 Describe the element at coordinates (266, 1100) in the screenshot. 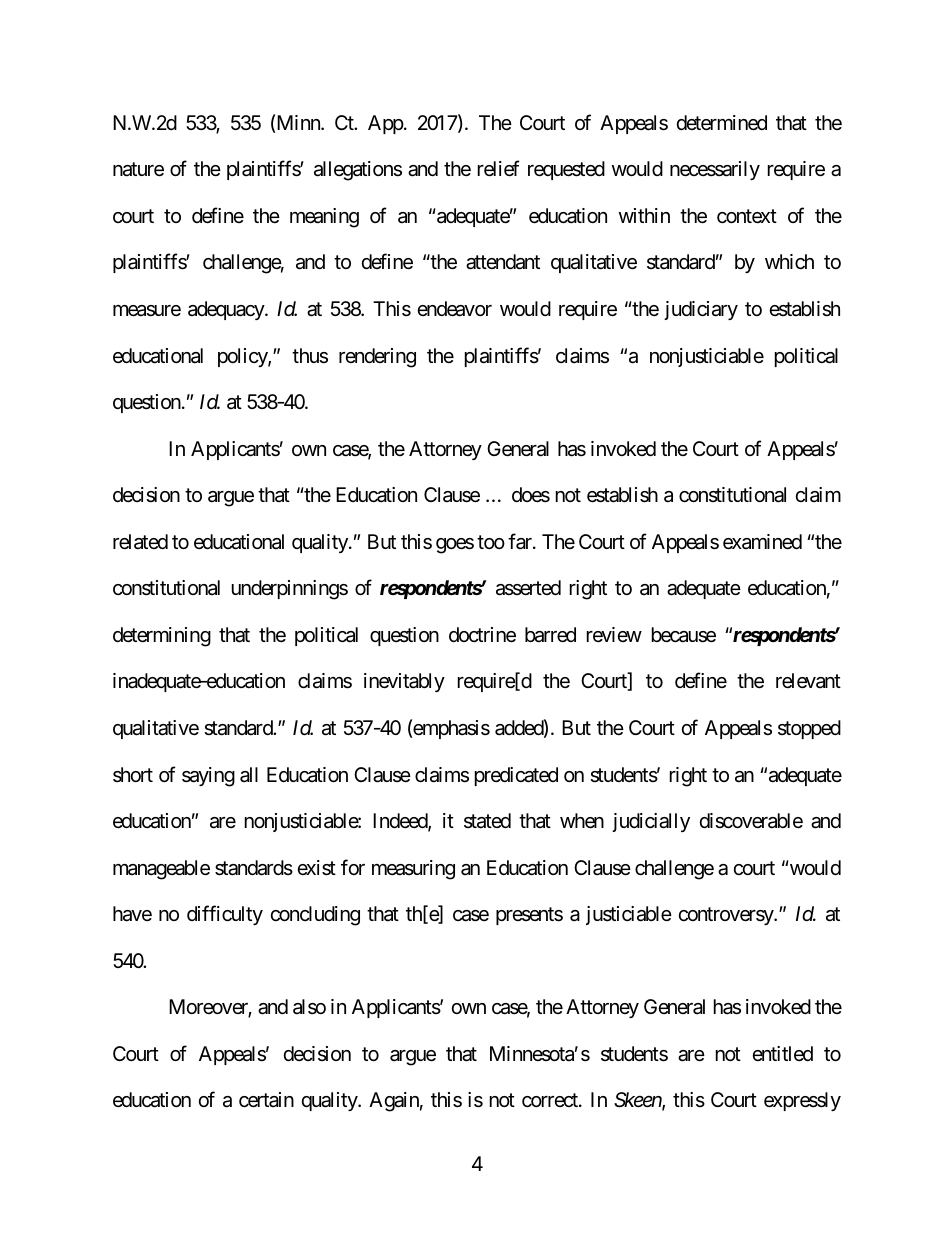

I see `certain` at that location.
